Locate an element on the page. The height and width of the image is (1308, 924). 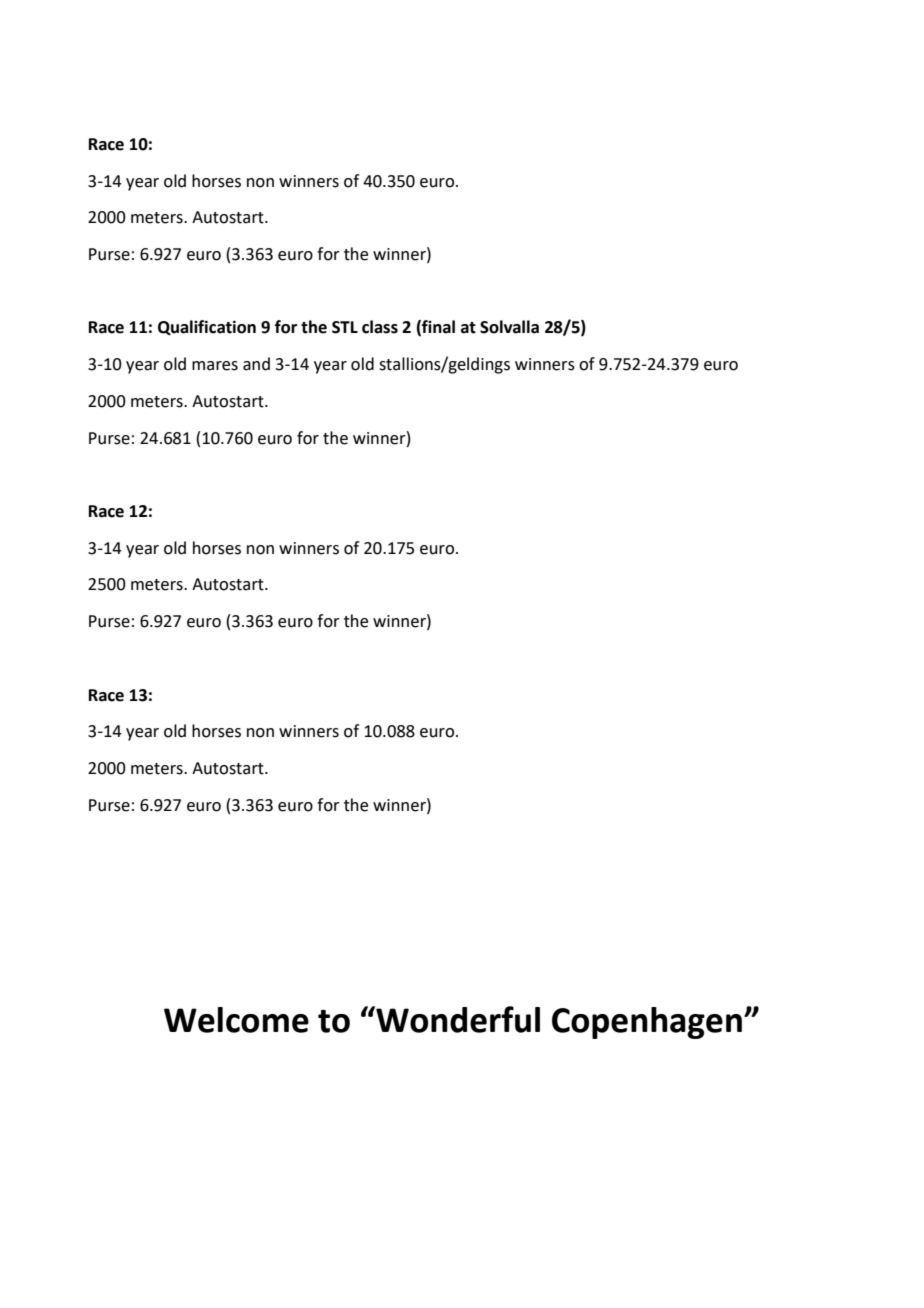
STL is located at coordinates (345, 327).
